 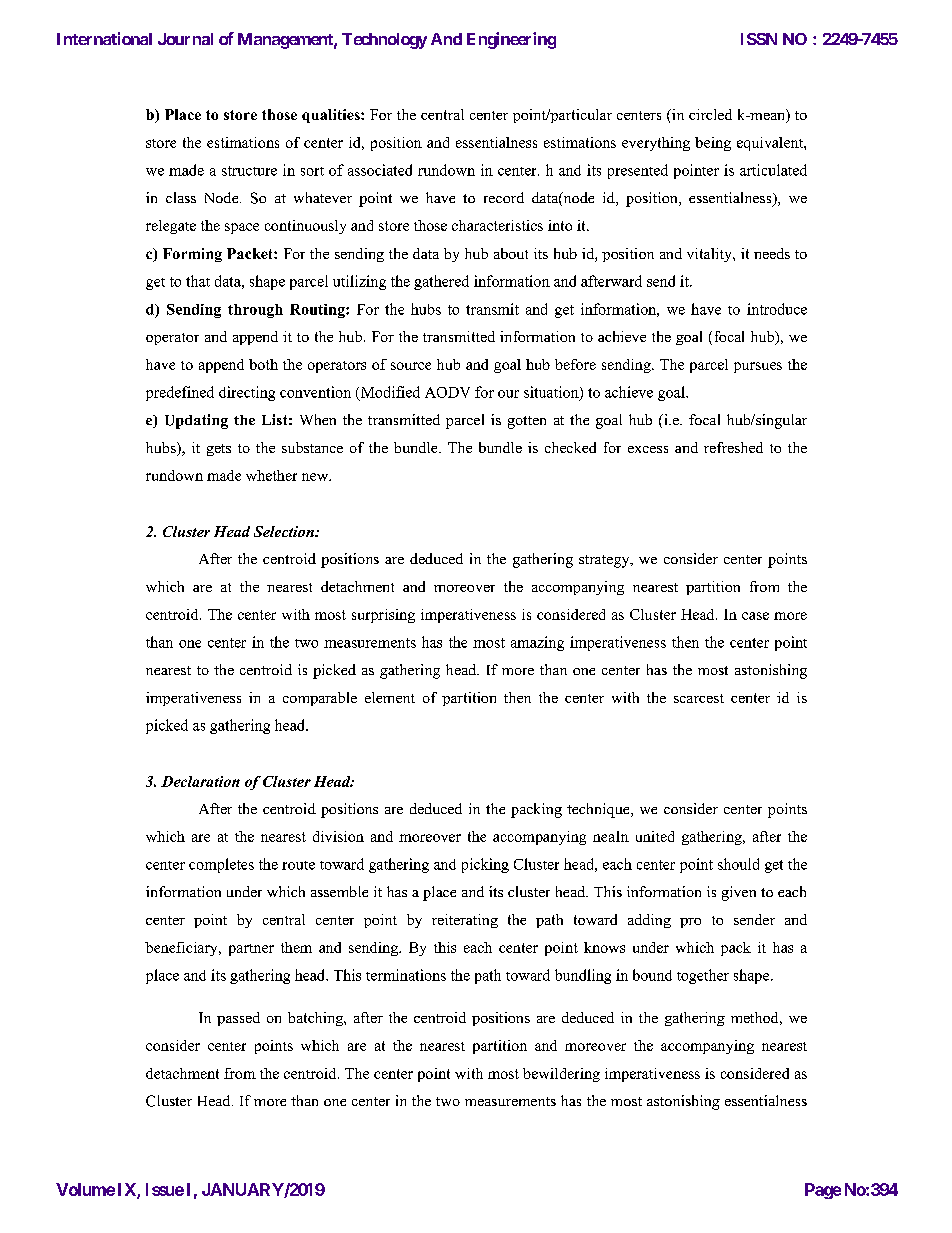 What do you see at coordinates (182, 949) in the screenshot?
I see `beneficiary` at bounding box center [182, 949].
